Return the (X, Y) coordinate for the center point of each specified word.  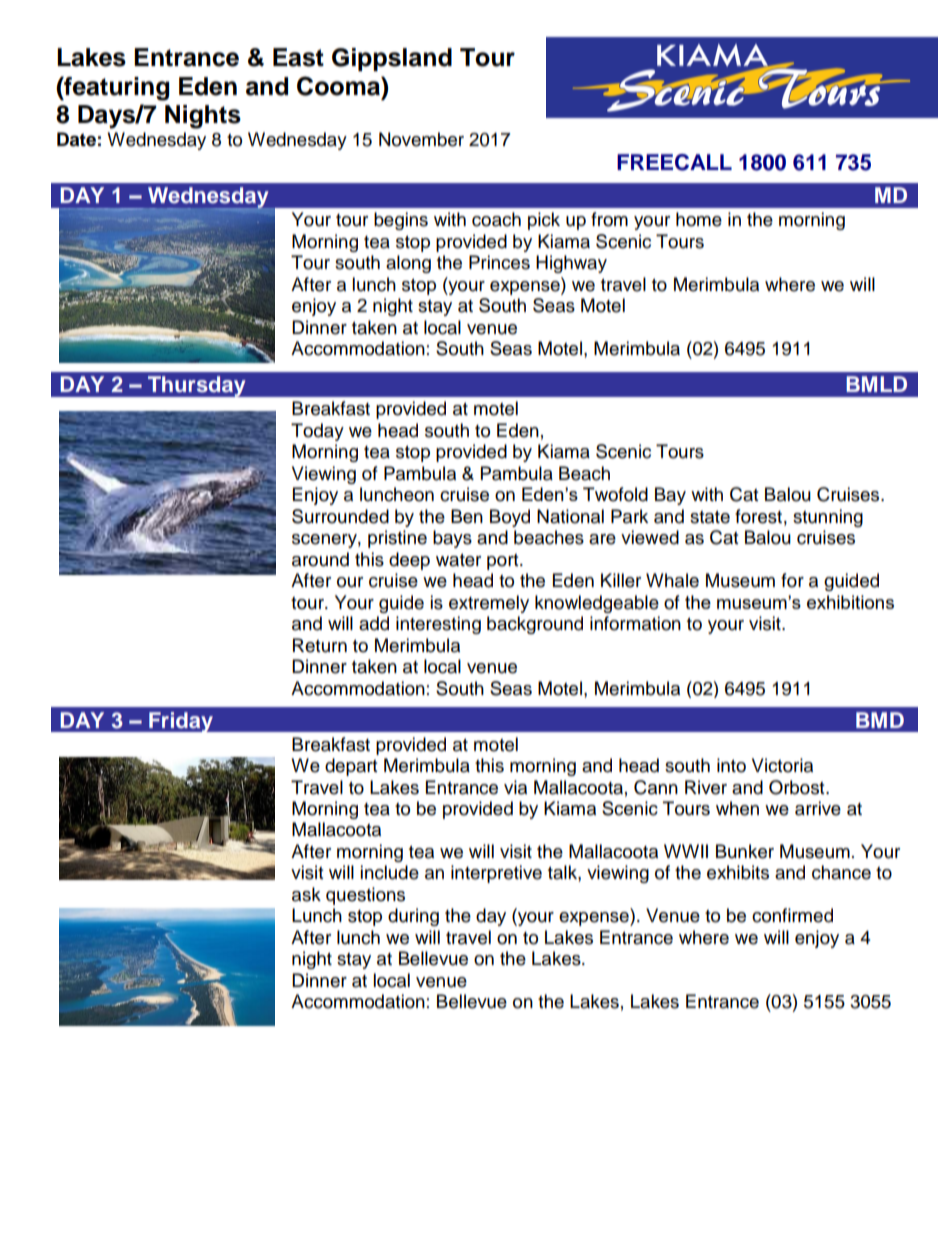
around (320, 559)
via (515, 787)
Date (76, 139)
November (421, 139)
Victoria (782, 765)
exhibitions (850, 602)
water (458, 560)
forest (758, 516)
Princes (499, 262)
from (609, 219)
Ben (467, 516)
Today (317, 432)
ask (306, 894)
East (298, 57)
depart (351, 767)
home (699, 219)
